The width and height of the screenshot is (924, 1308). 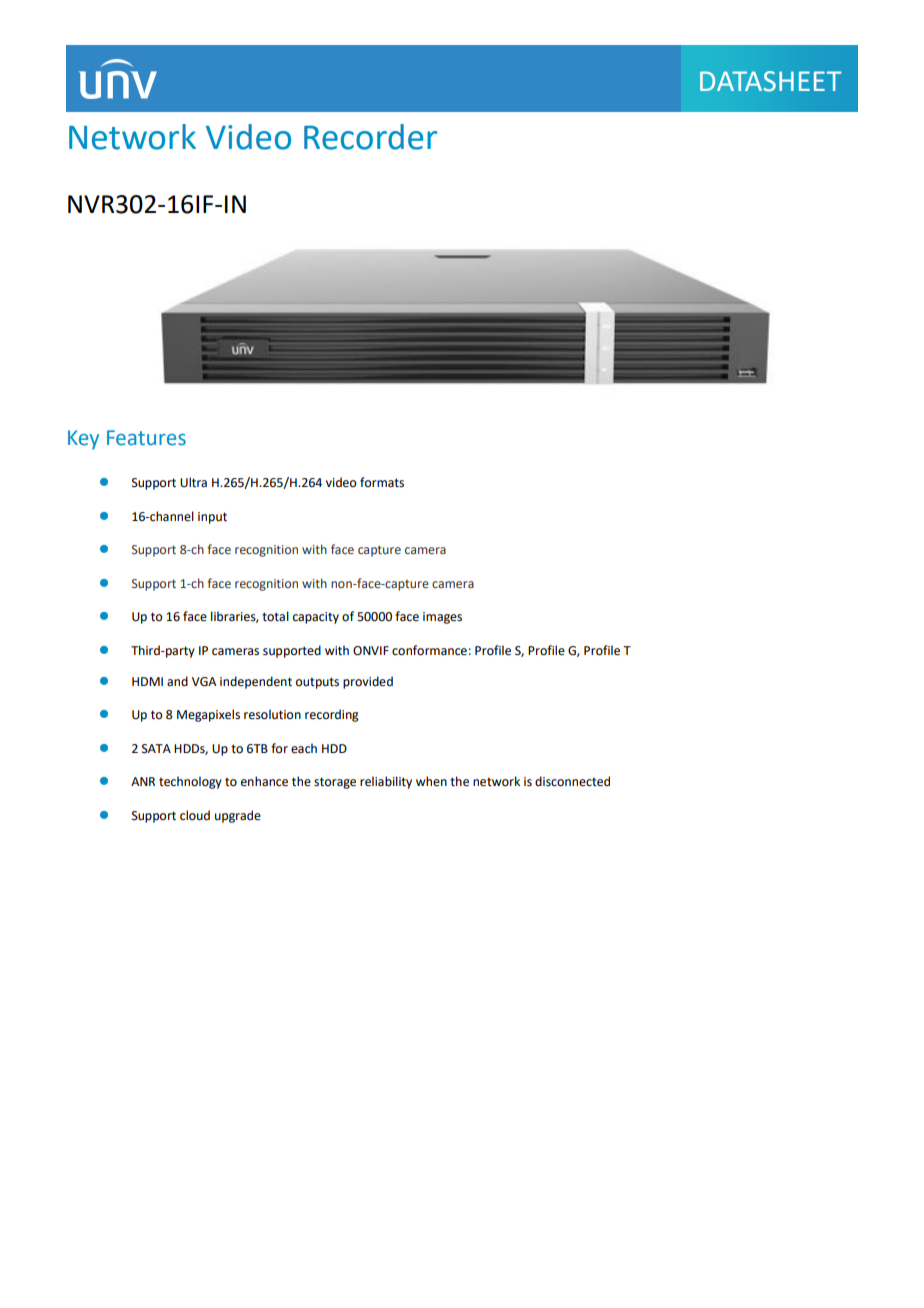 I want to click on technology, so click(x=190, y=782).
